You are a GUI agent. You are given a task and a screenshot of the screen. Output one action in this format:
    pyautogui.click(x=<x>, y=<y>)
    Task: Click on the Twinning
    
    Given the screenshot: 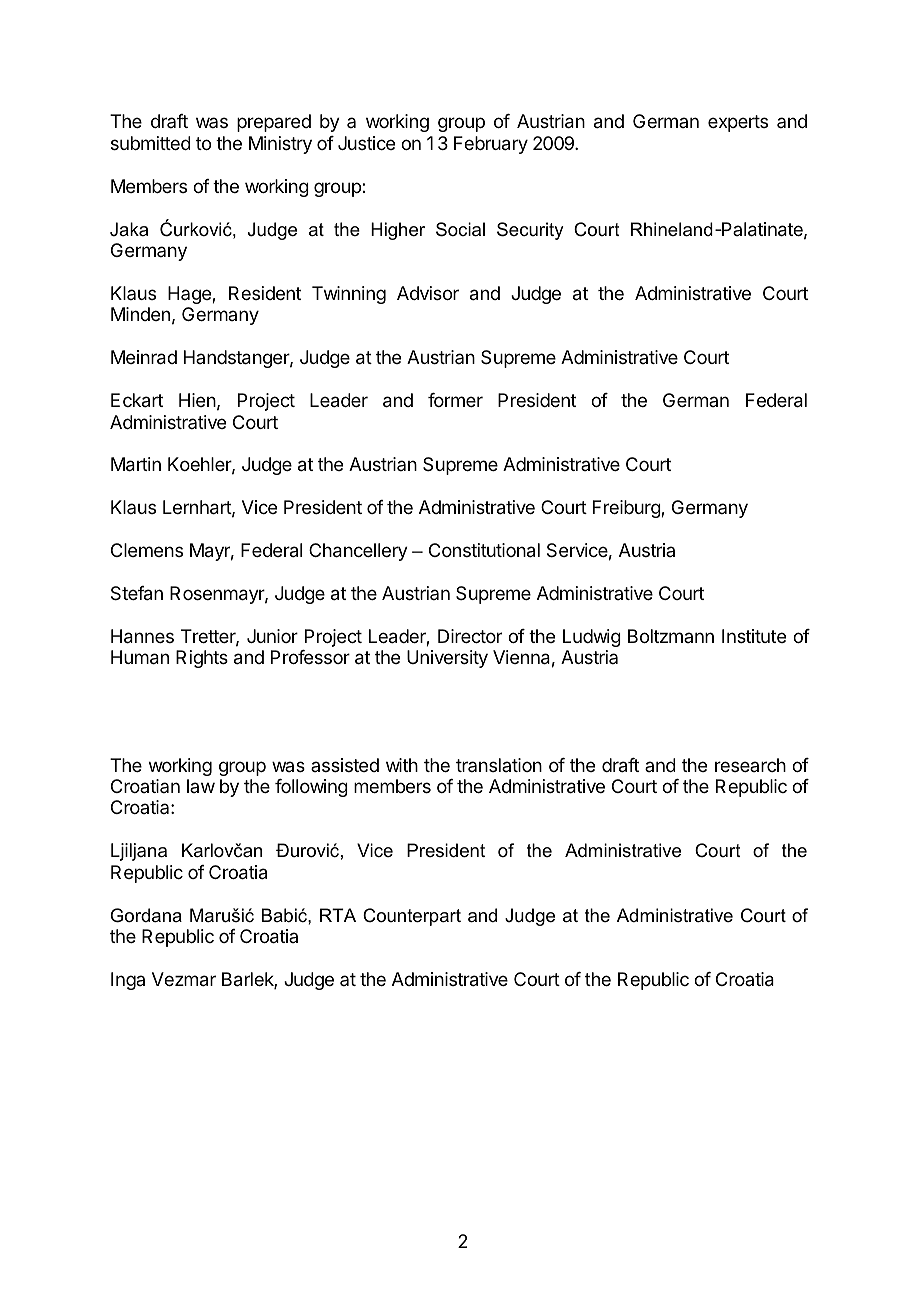 What is the action you would take?
    pyautogui.click(x=349, y=295)
